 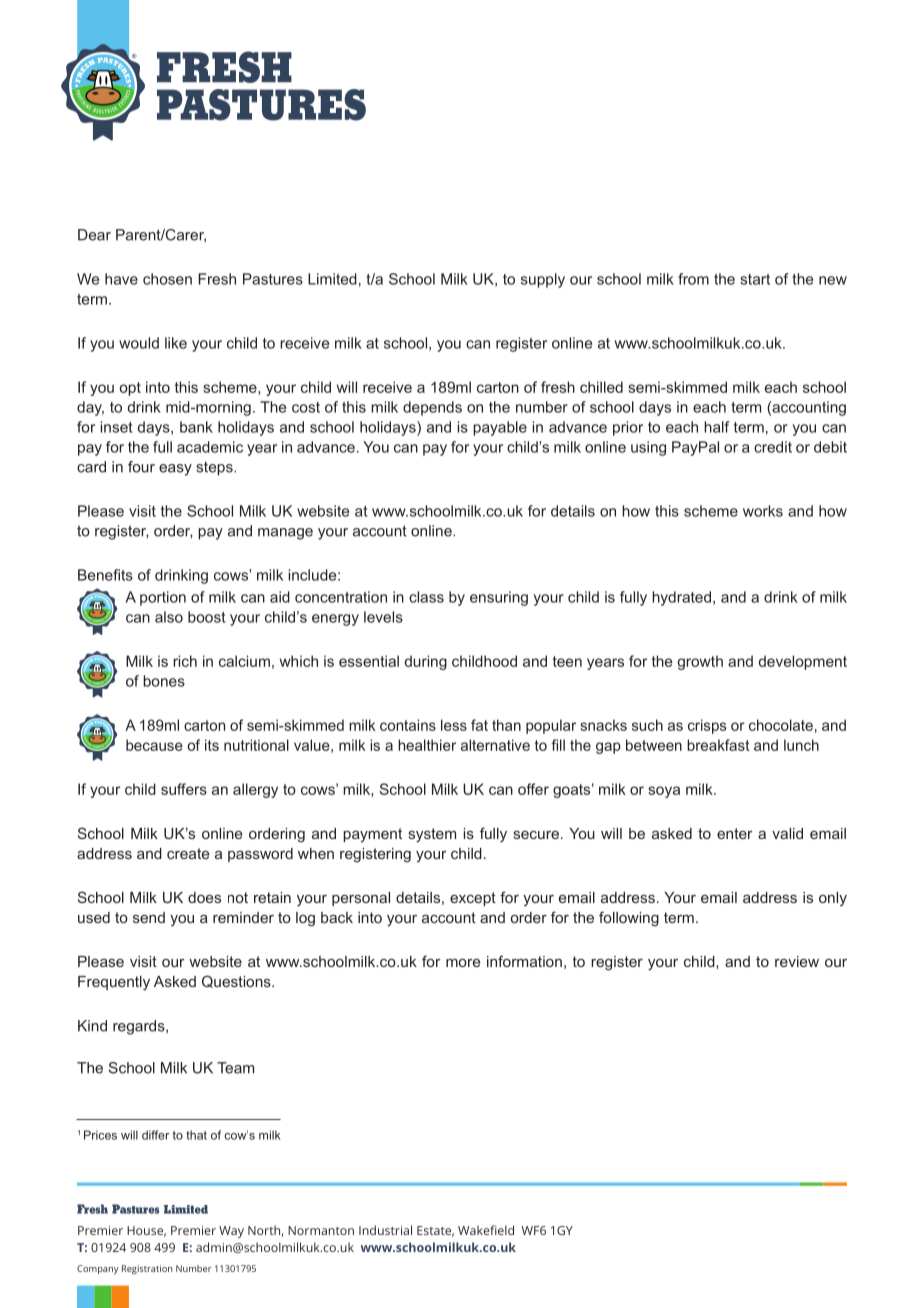 I want to click on Way, so click(x=231, y=1232).
